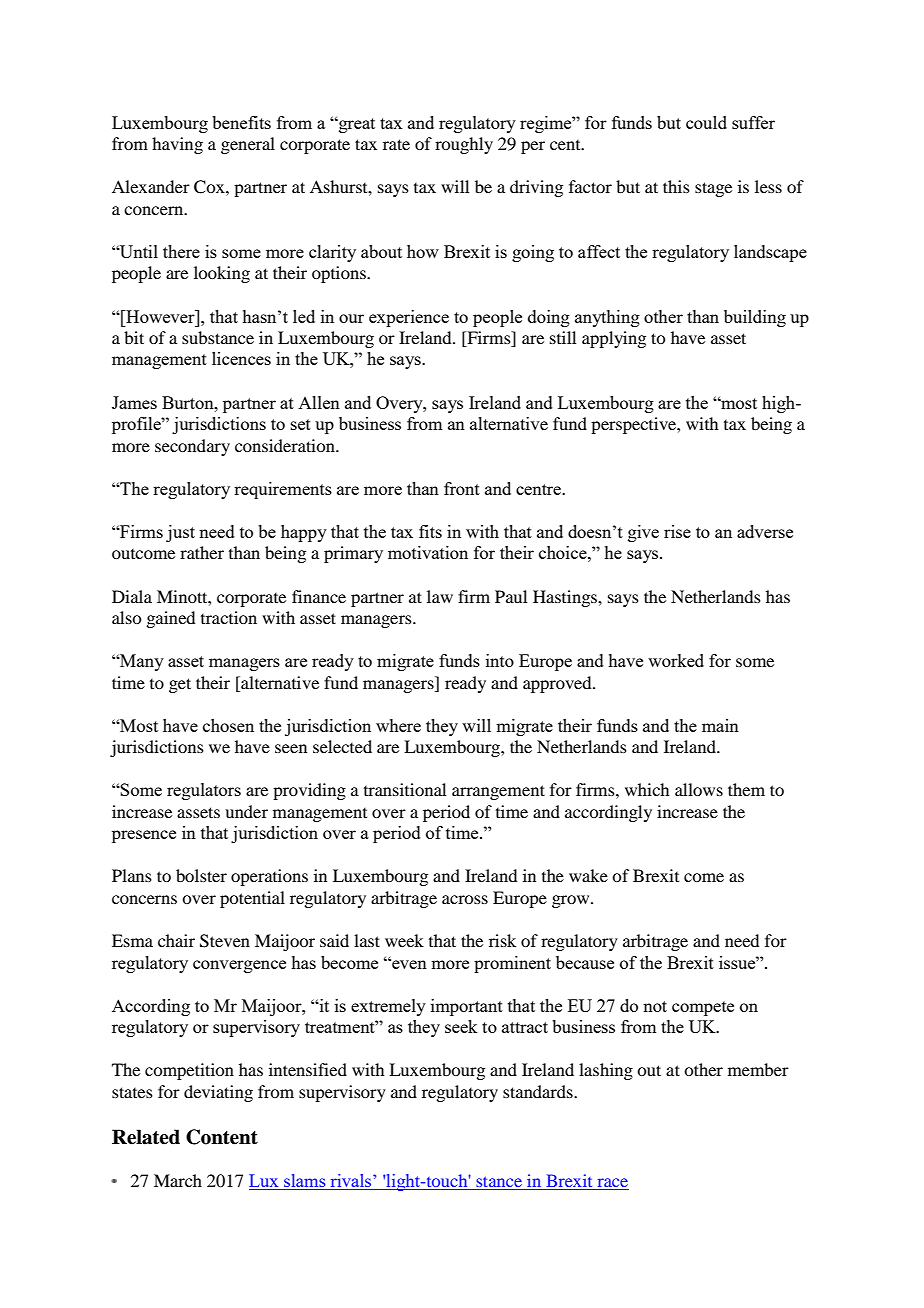 The image size is (924, 1308). Describe the element at coordinates (222, 1137) in the screenshot. I see `Content` at that location.
